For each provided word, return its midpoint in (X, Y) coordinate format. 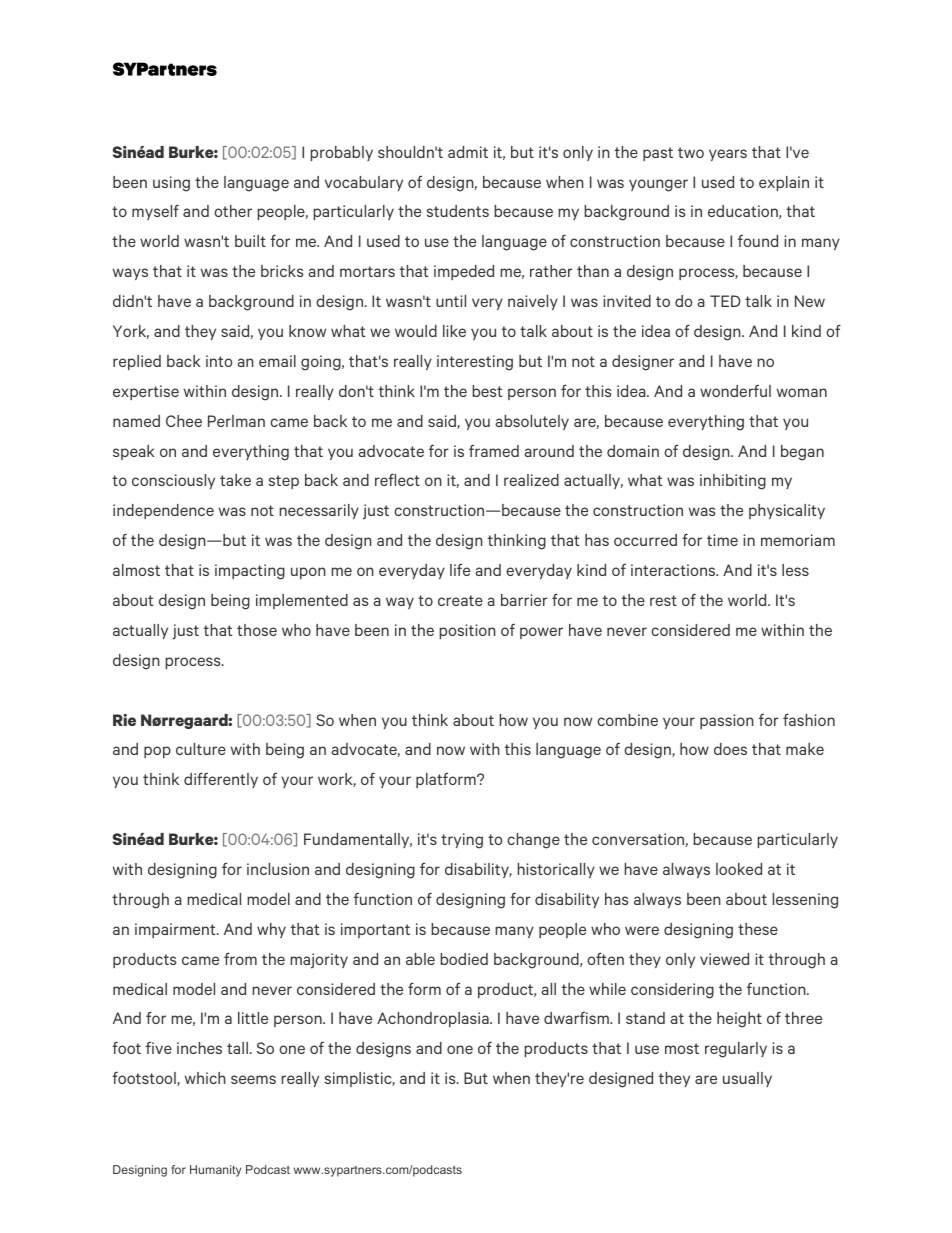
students (458, 211)
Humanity (215, 1171)
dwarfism (577, 1017)
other (233, 211)
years (728, 155)
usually (747, 1079)
